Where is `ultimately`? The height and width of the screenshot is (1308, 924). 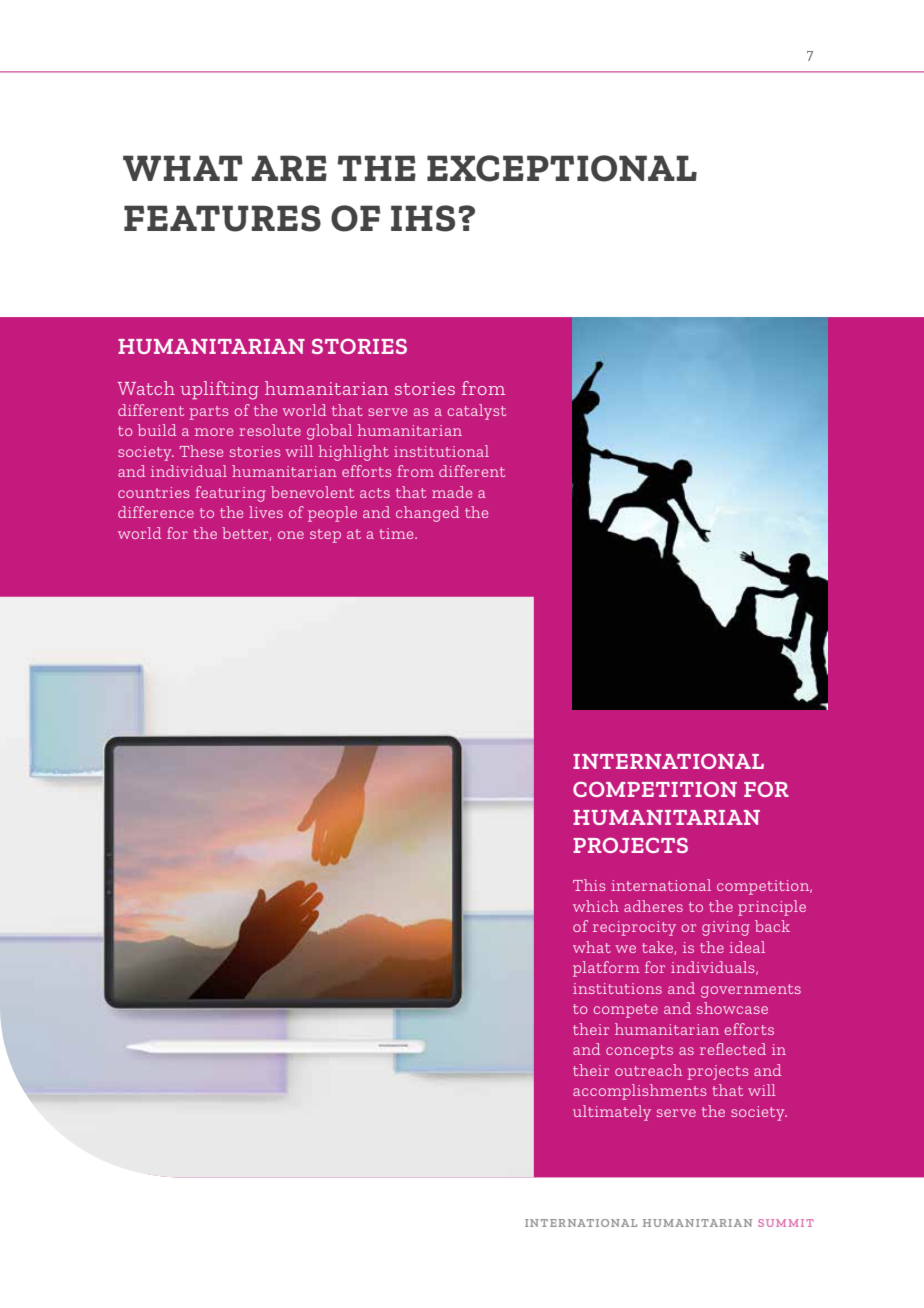
ultimately is located at coordinates (612, 1113).
